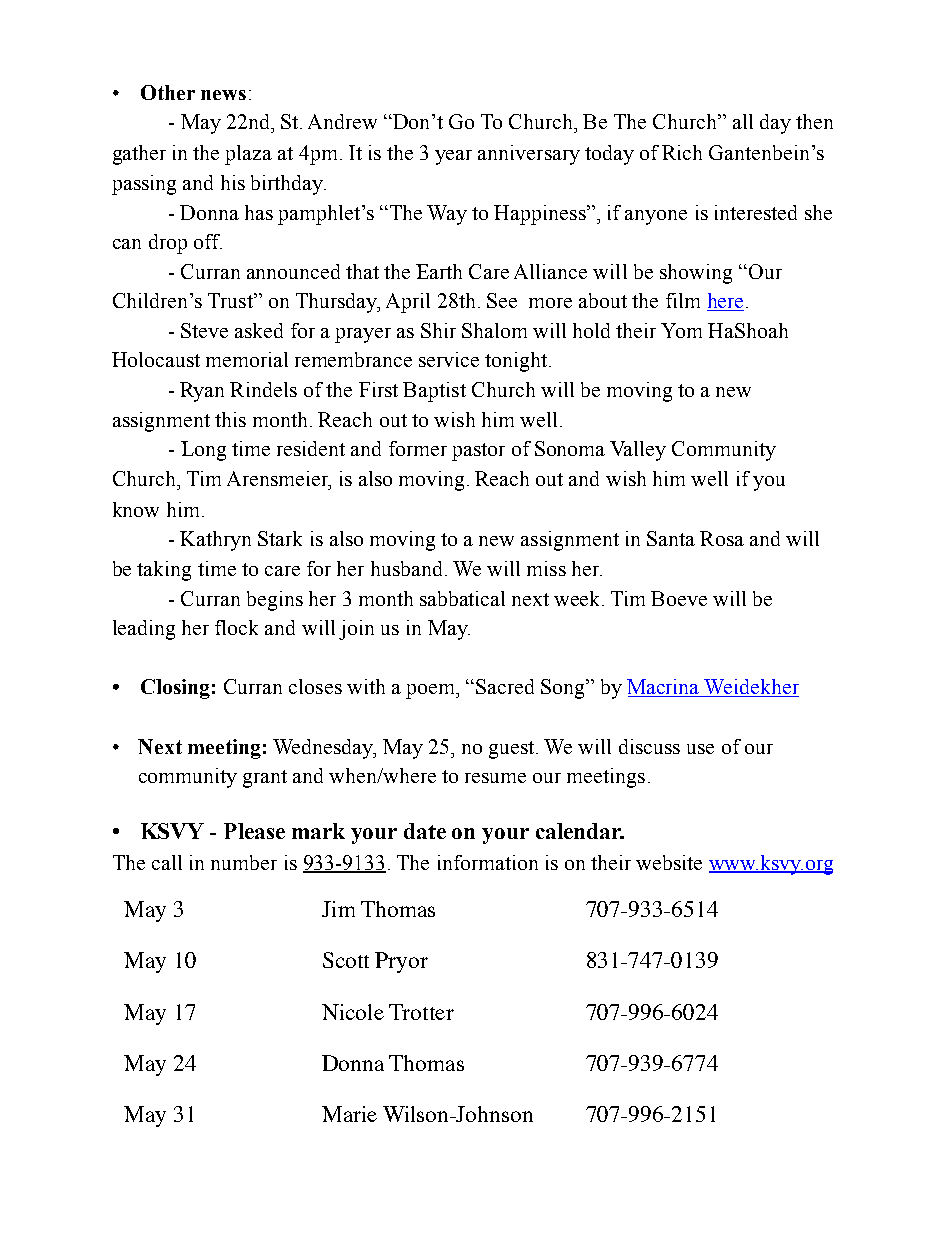  Describe the element at coordinates (453, 157) in the page. I see `year` at that location.
